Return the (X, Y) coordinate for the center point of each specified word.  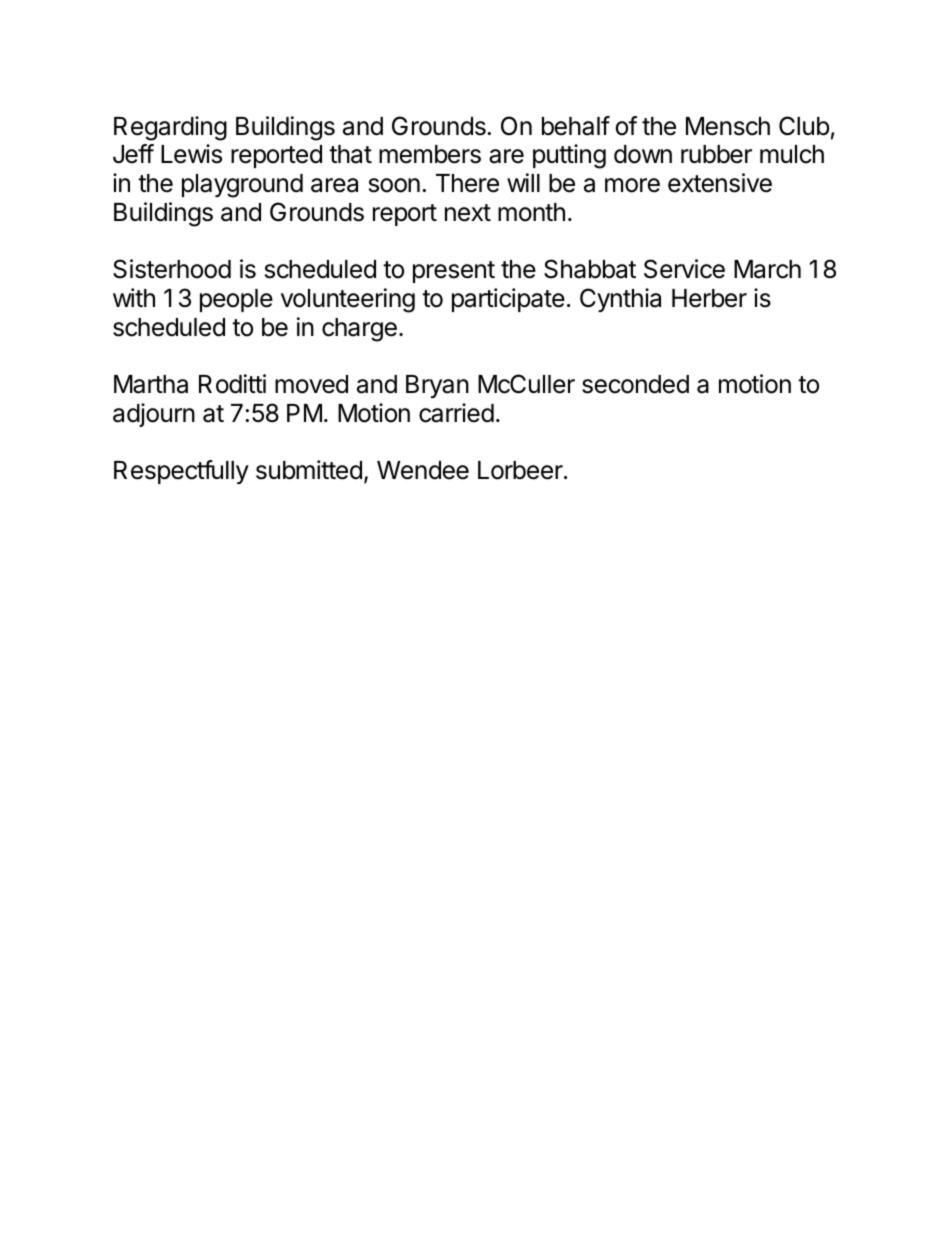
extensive (720, 183)
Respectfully (181, 472)
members (430, 154)
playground (242, 186)
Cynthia (620, 300)
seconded (635, 384)
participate (508, 300)
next (468, 213)
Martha (151, 384)
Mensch (728, 126)
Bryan (437, 386)
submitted (309, 470)
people (236, 300)
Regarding (170, 128)
